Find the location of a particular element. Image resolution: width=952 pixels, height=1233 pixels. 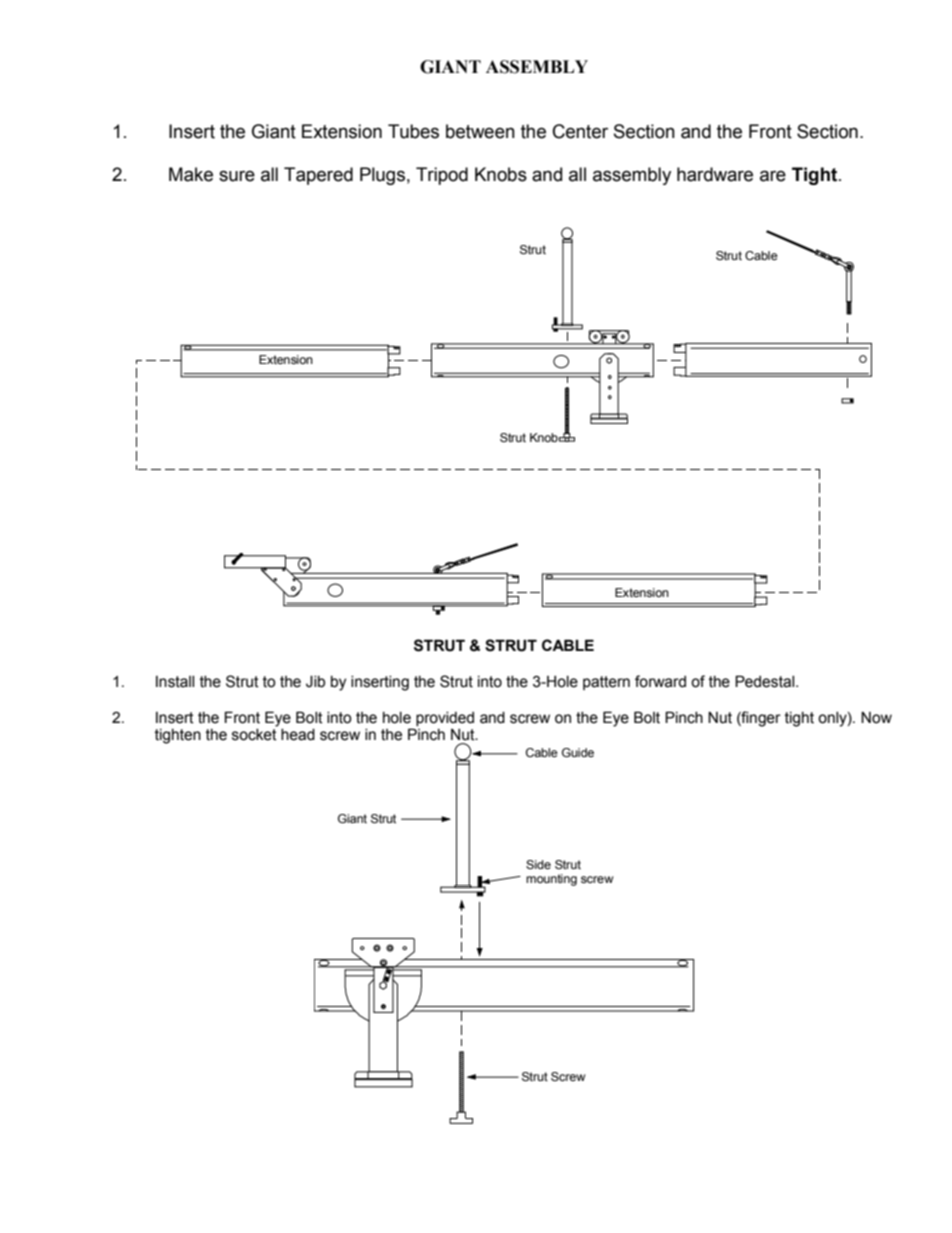

hardware is located at coordinates (715, 174).
